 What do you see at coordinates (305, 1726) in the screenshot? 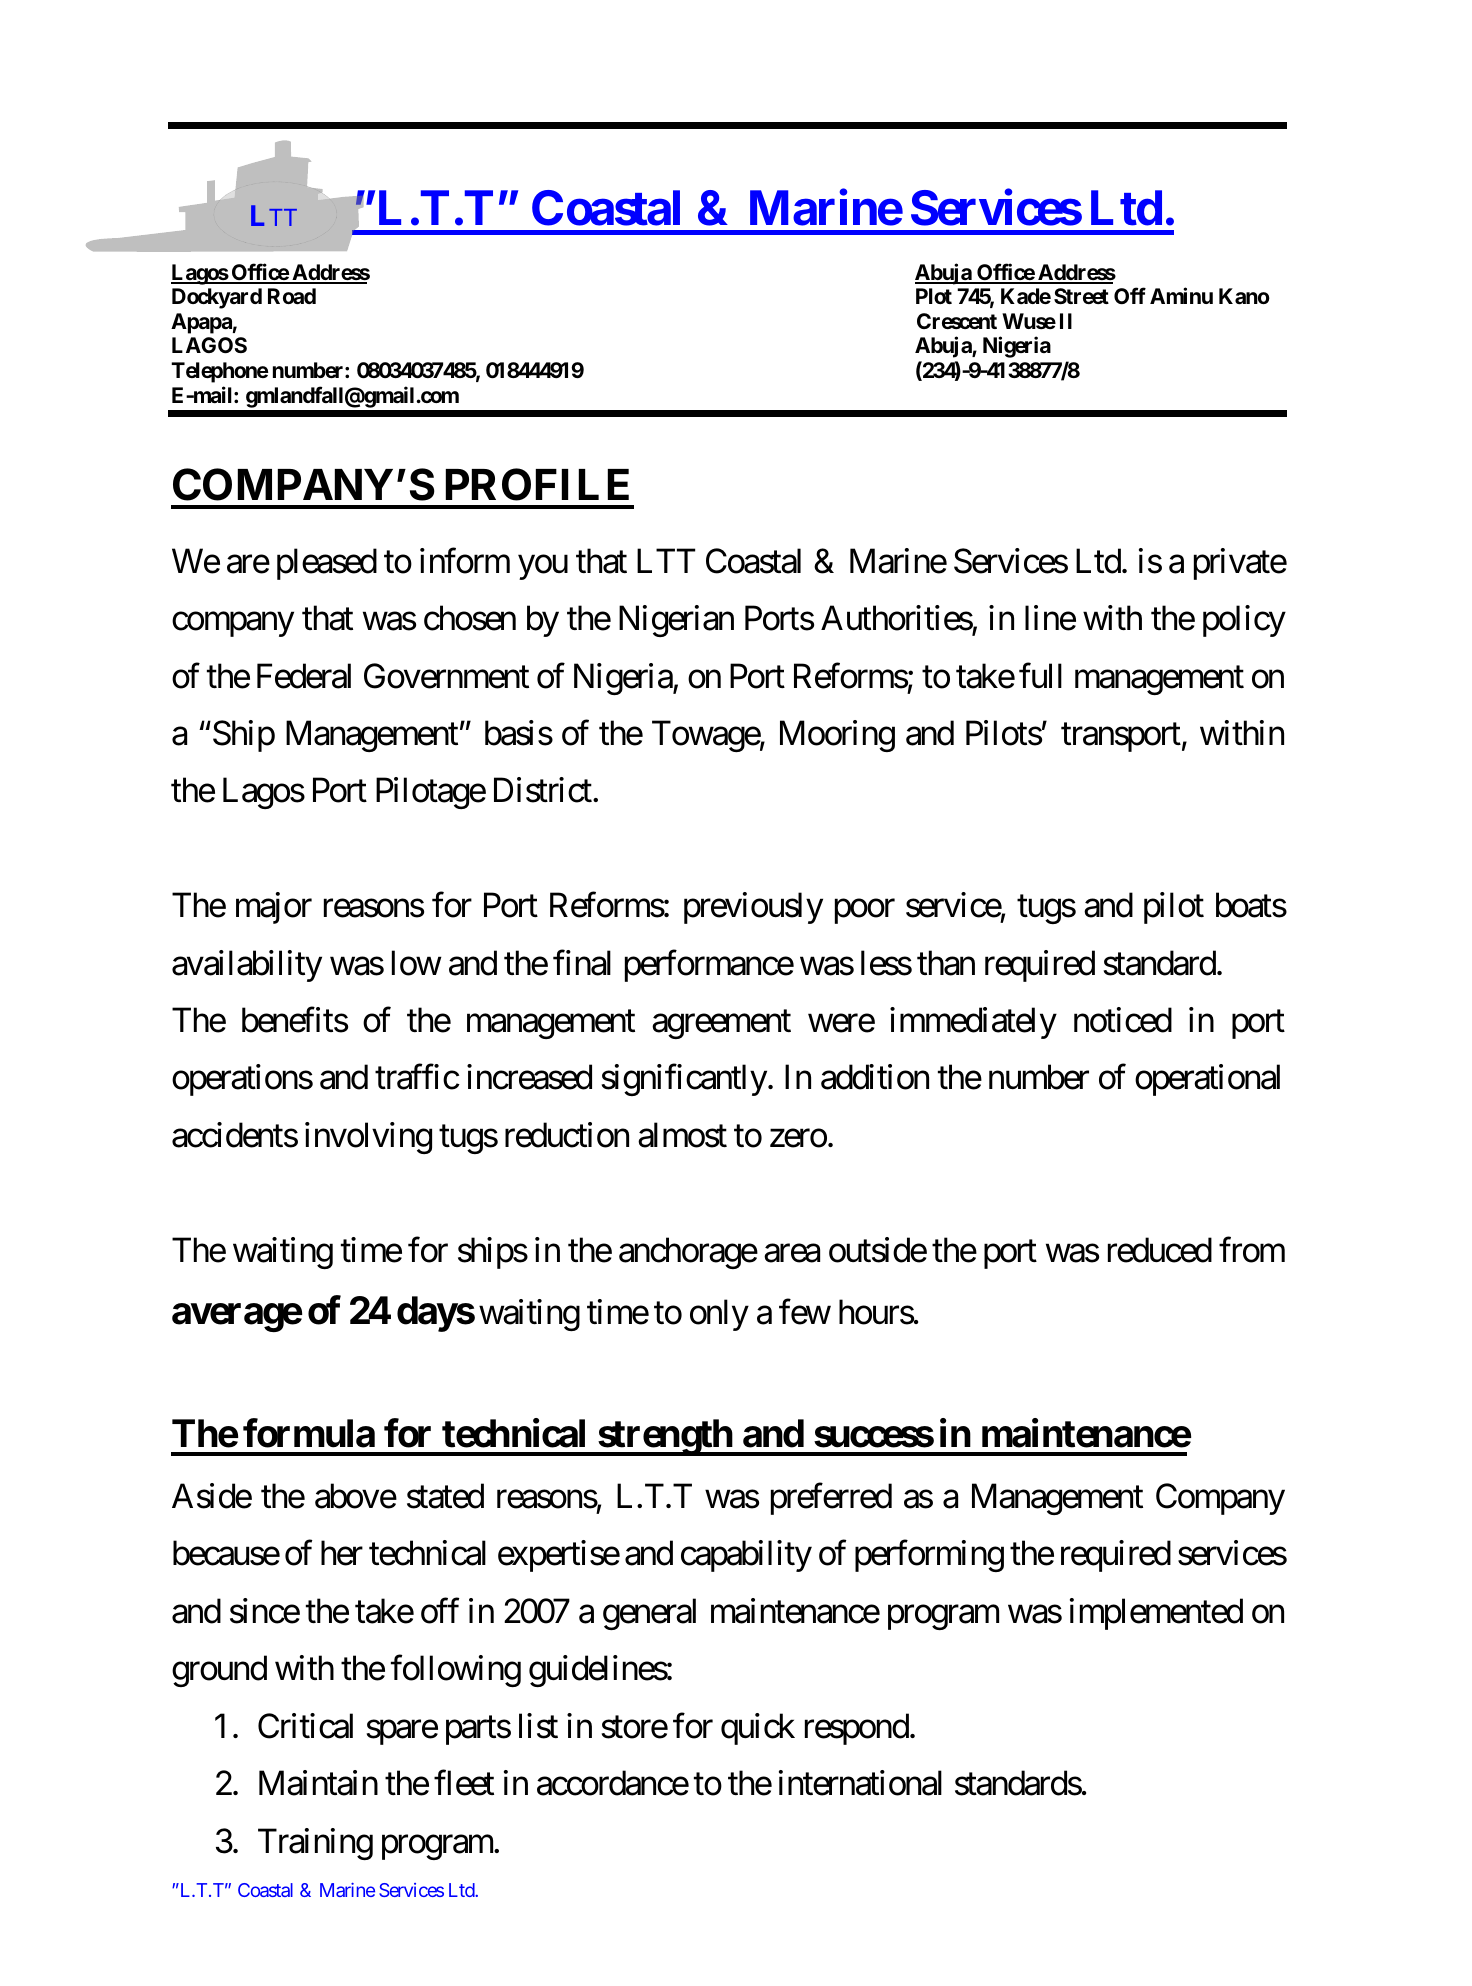
I see `Critical` at bounding box center [305, 1726].
